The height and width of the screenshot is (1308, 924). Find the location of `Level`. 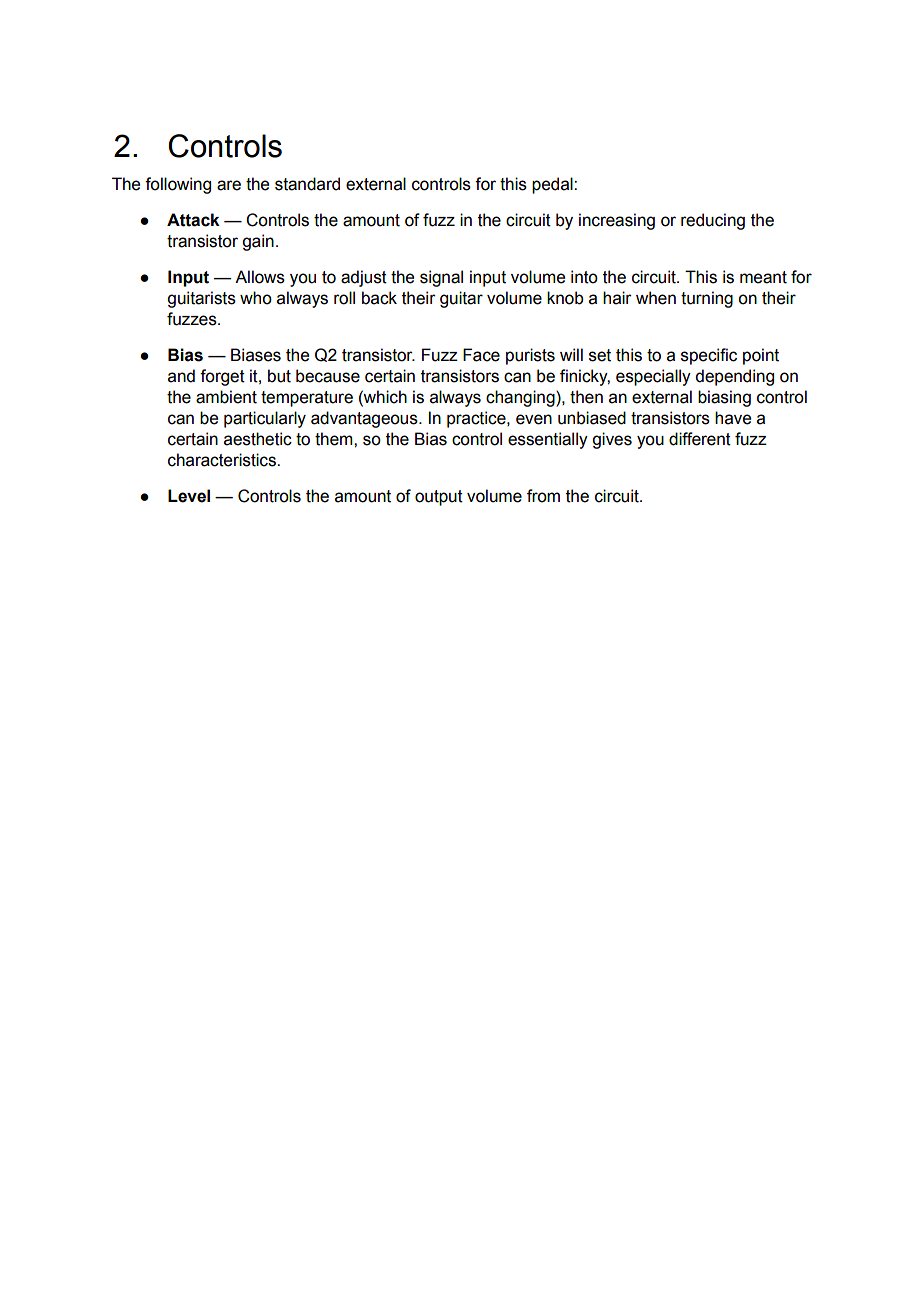

Level is located at coordinates (189, 496).
